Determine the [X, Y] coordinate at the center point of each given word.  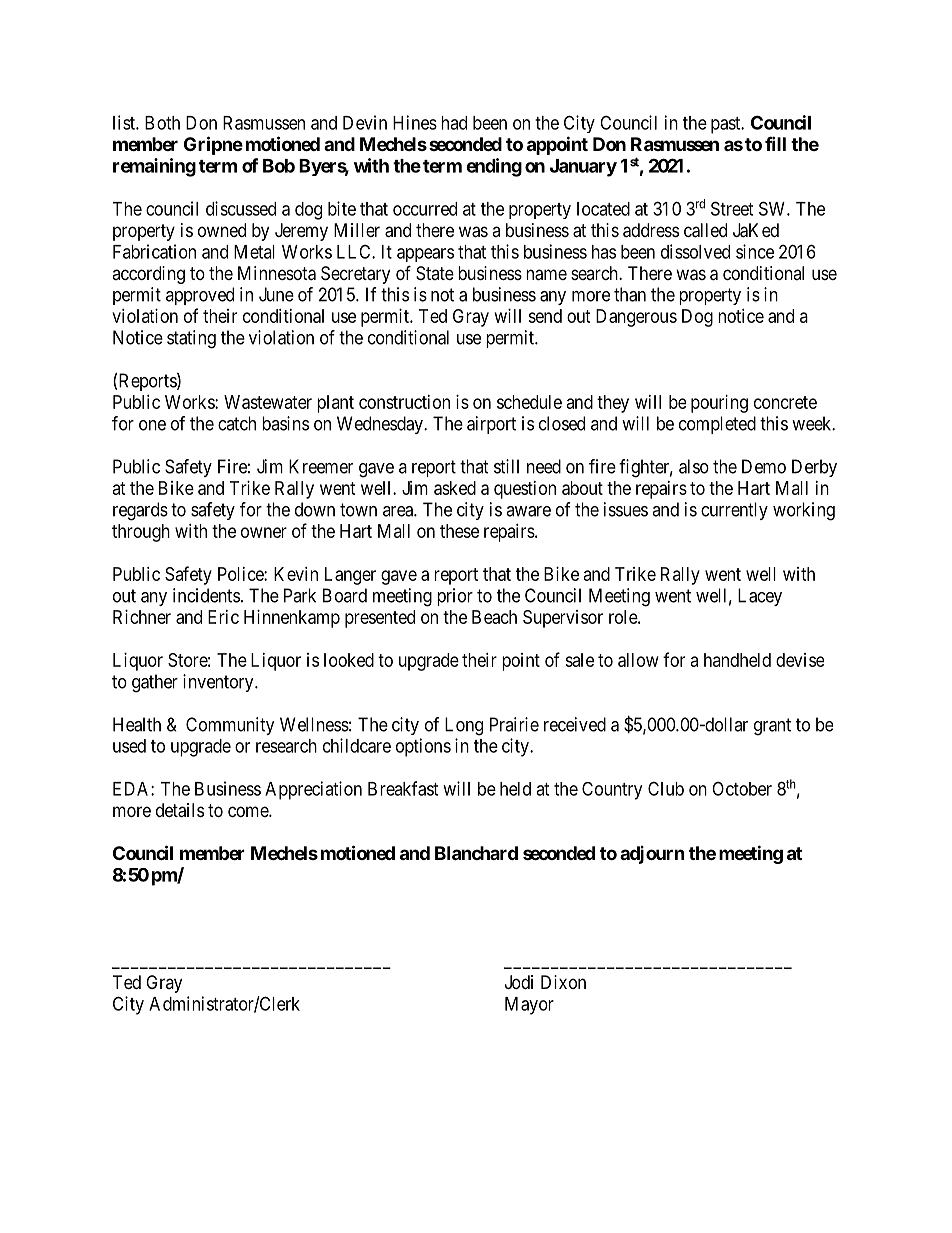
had [454, 123]
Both [162, 123]
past [727, 125]
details [180, 810]
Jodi [519, 982]
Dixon [563, 982]
